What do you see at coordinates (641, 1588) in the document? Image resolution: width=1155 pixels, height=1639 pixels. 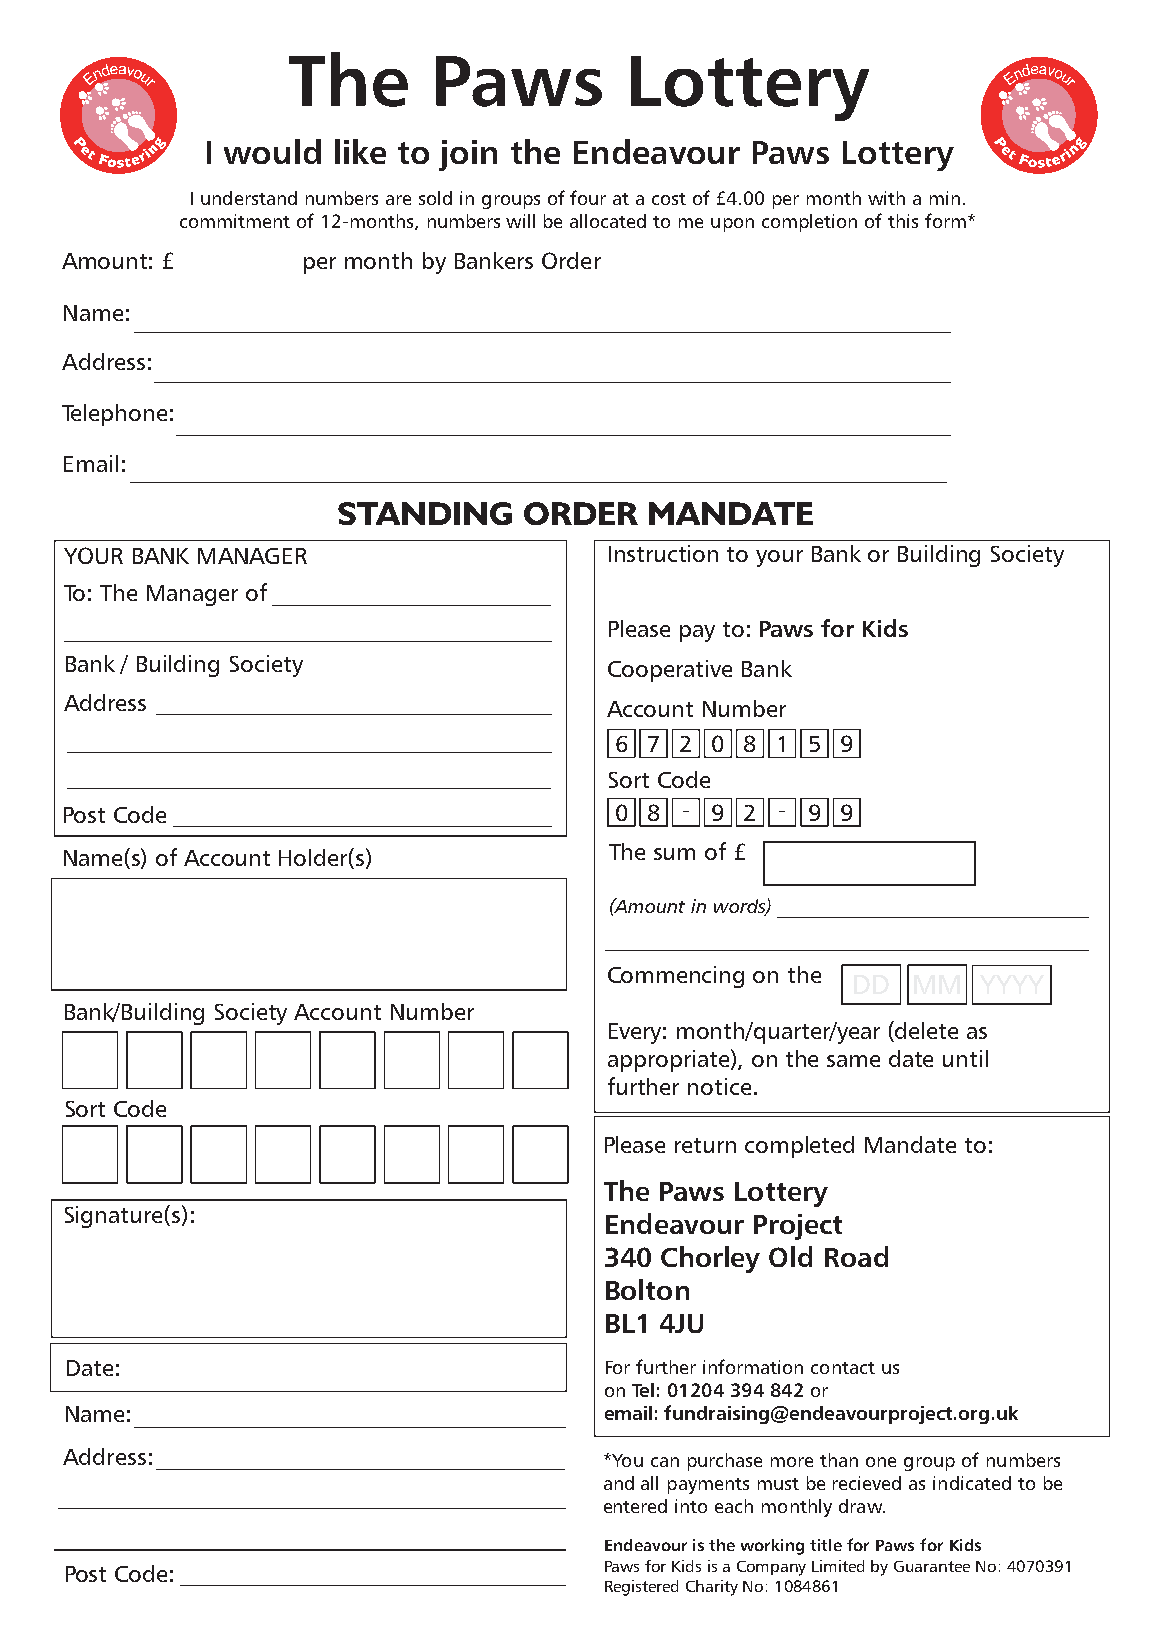 I see `Registered` at bounding box center [641, 1588].
